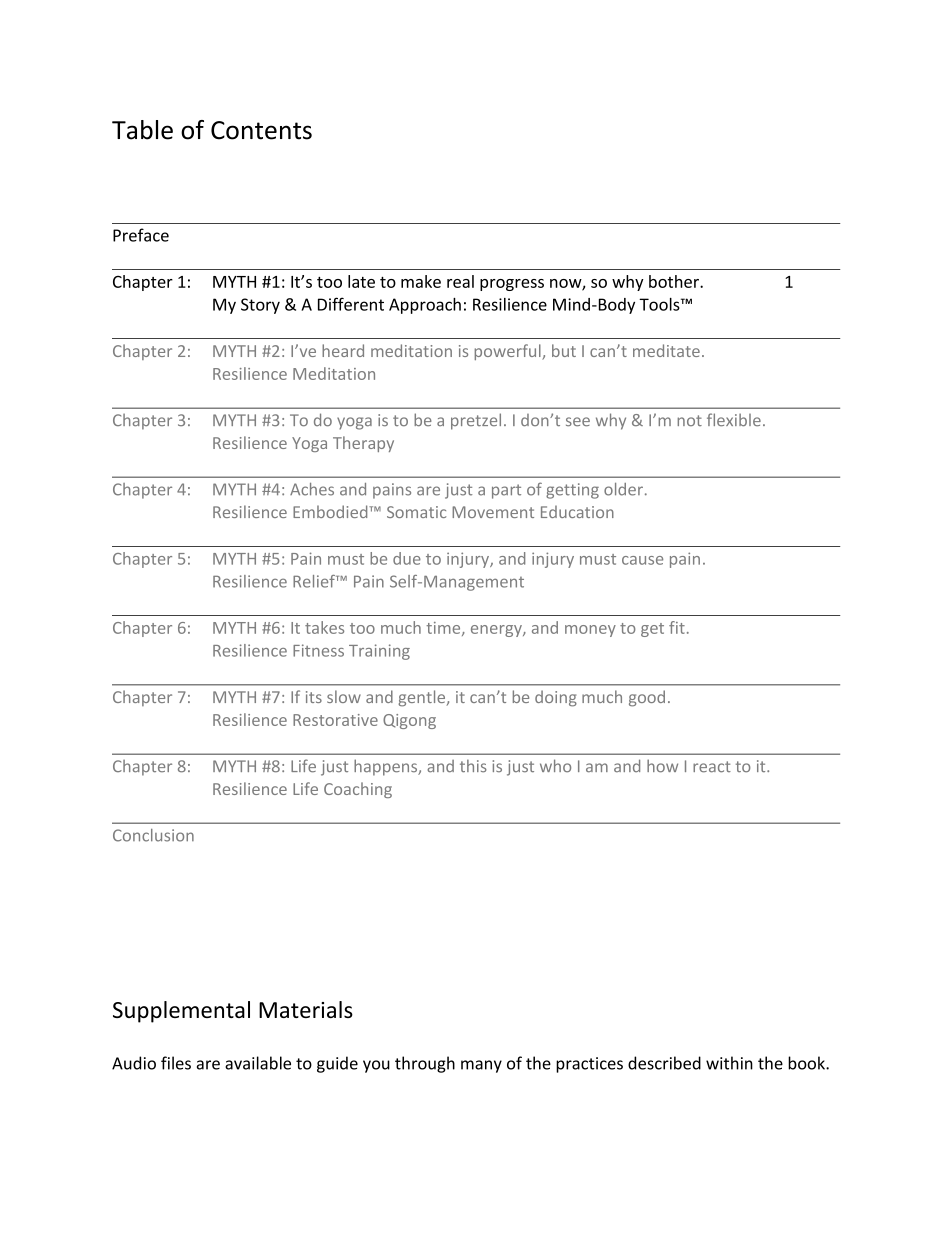 The image size is (952, 1233). What do you see at coordinates (315, 581) in the screenshot?
I see `Relief` at bounding box center [315, 581].
